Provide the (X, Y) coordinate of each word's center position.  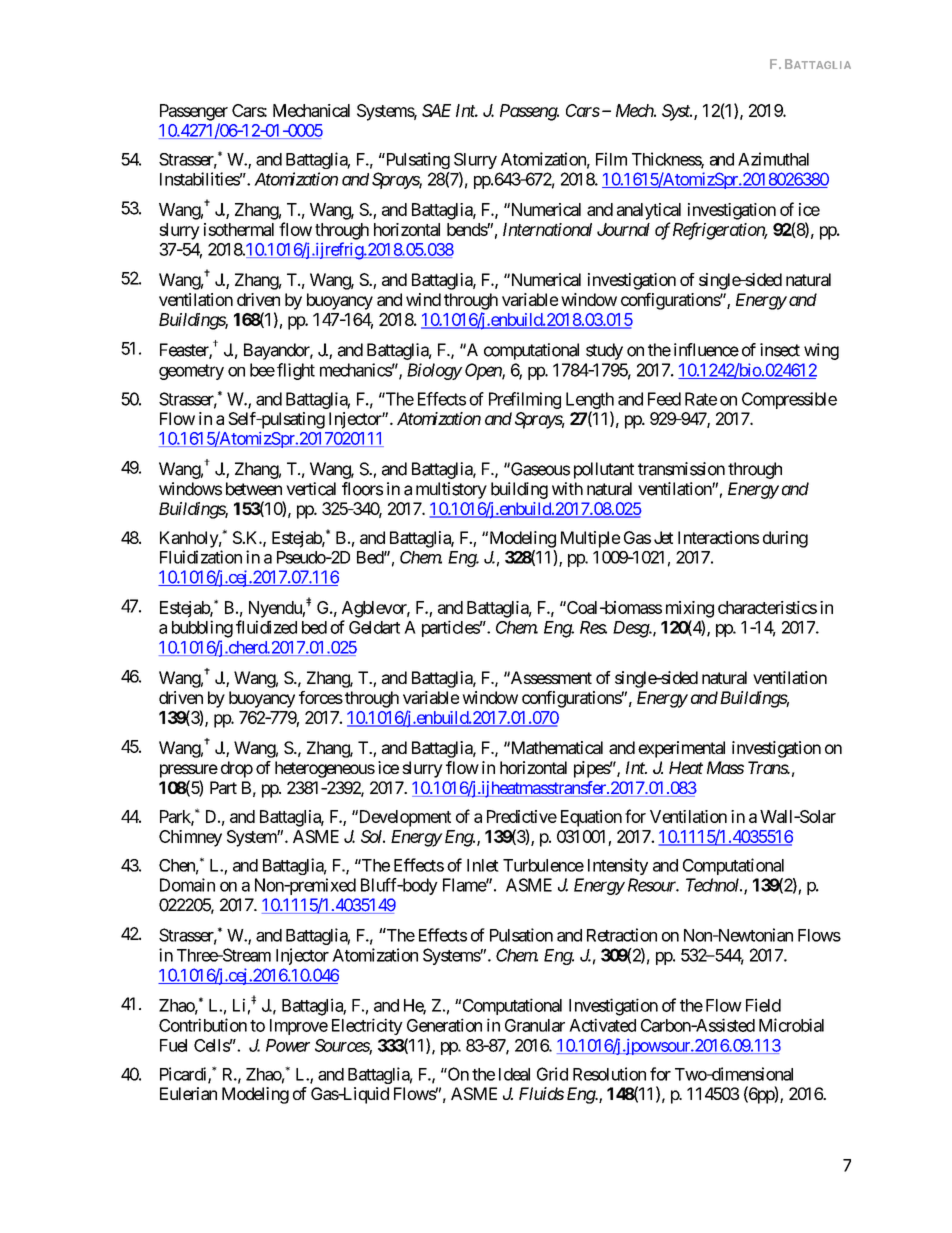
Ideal (514, 1074)
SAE (436, 110)
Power (288, 1045)
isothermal (239, 229)
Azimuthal (773, 159)
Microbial (791, 1025)
